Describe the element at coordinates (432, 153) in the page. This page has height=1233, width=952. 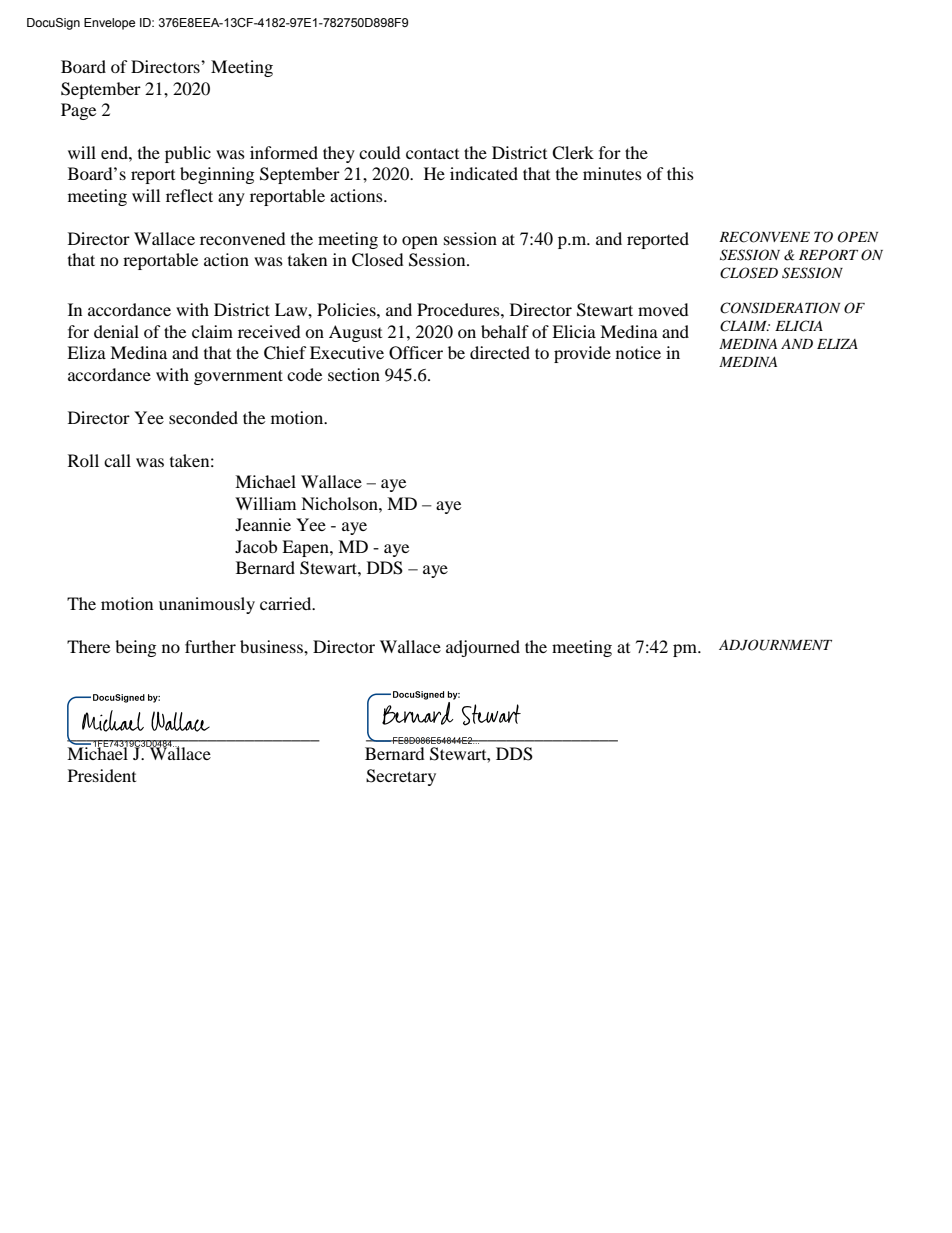
I see `contact` at that location.
